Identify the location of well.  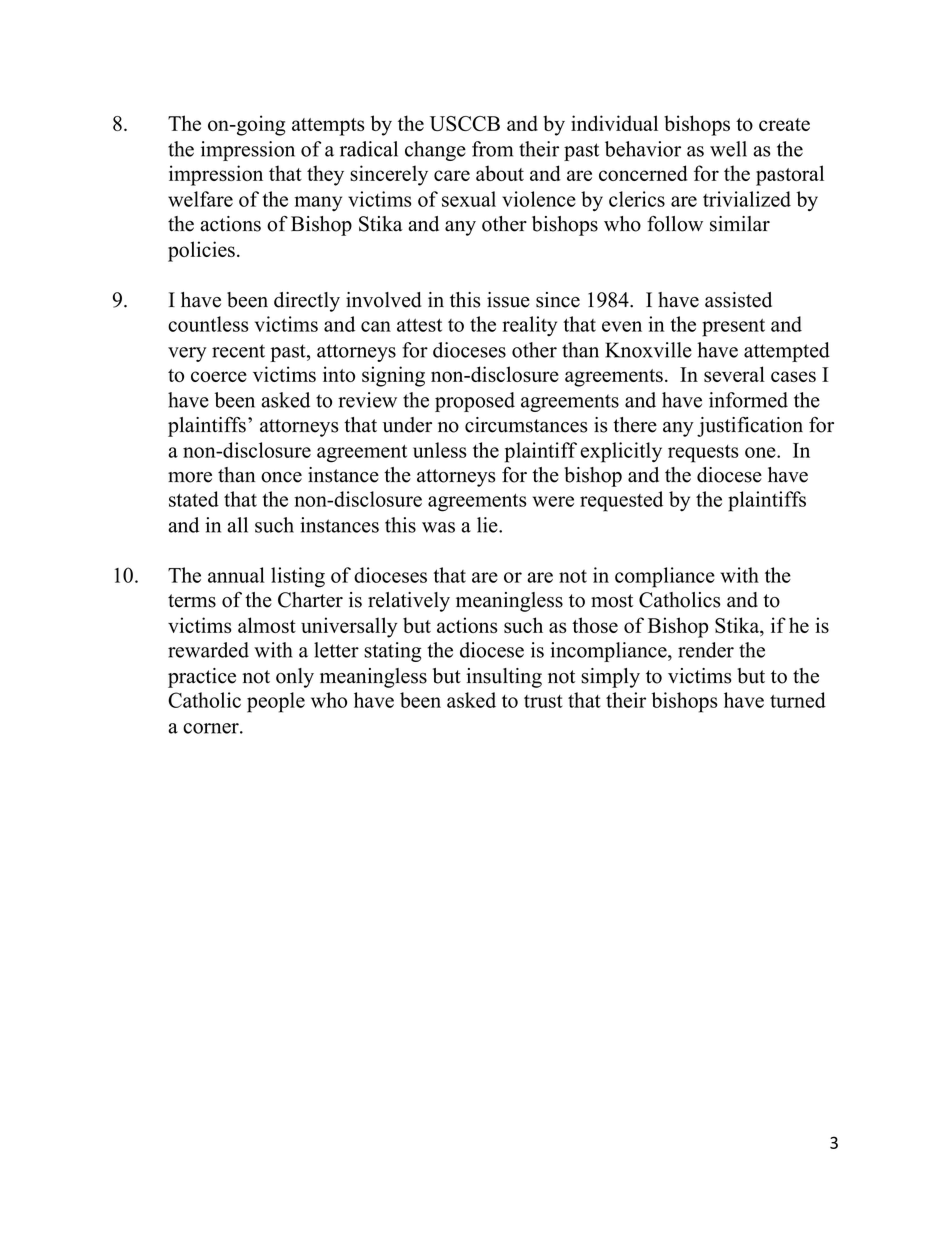
(728, 149).
